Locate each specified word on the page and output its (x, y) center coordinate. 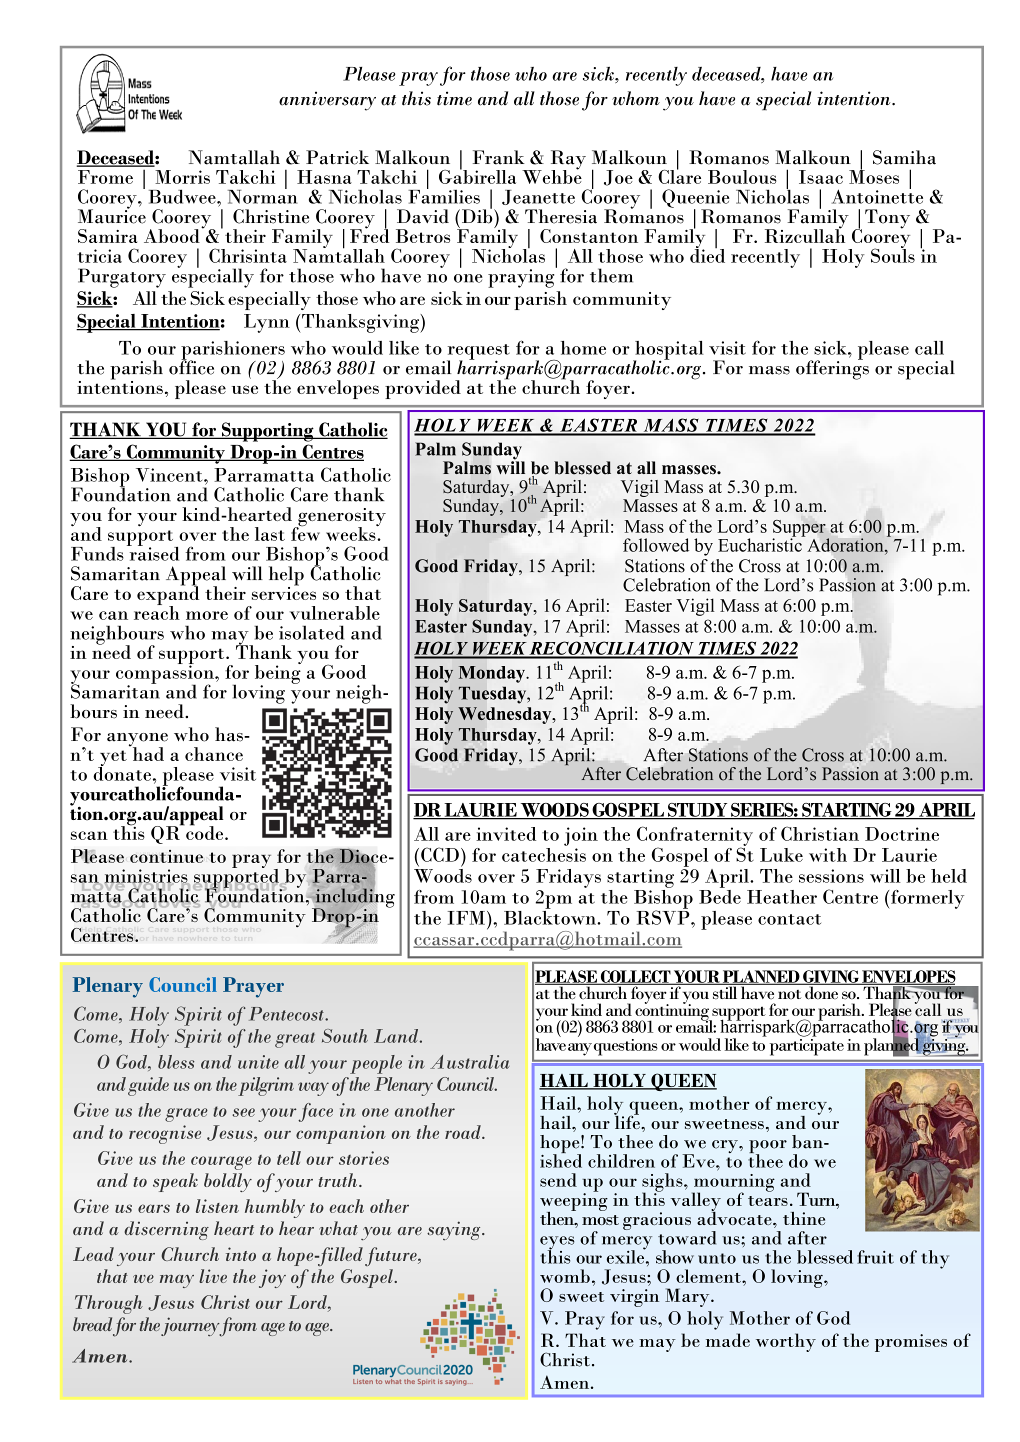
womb (565, 1276)
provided (423, 389)
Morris (182, 177)
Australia (470, 1062)
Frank (499, 157)
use (245, 389)
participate (807, 1046)
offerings (832, 369)
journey (190, 1326)
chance (214, 754)
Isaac (821, 177)
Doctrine (902, 834)
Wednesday (506, 715)
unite (258, 1062)
